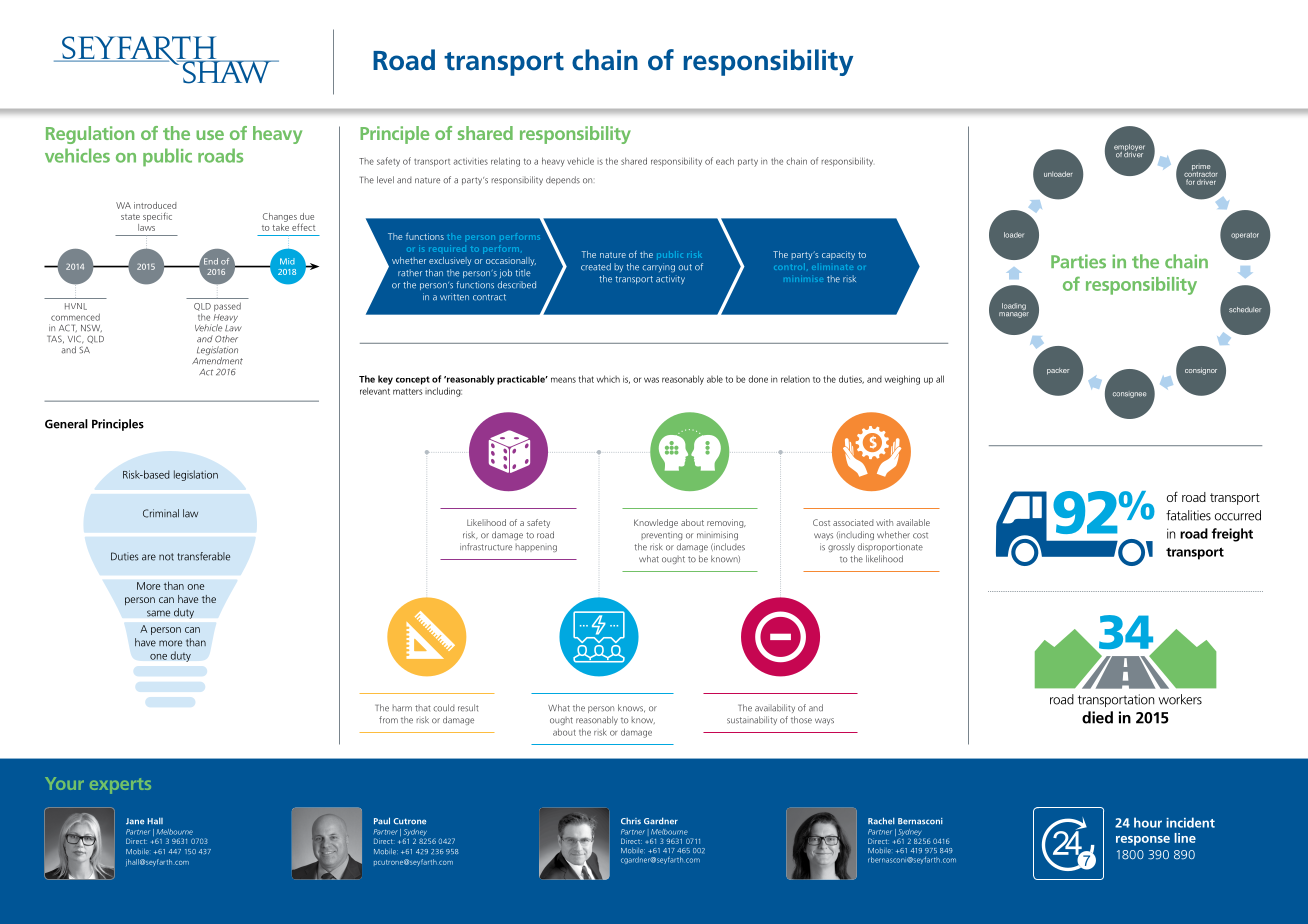  What do you see at coordinates (1058, 371) in the screenshot?
I see `packer` at bounding box center [1058, 371].
